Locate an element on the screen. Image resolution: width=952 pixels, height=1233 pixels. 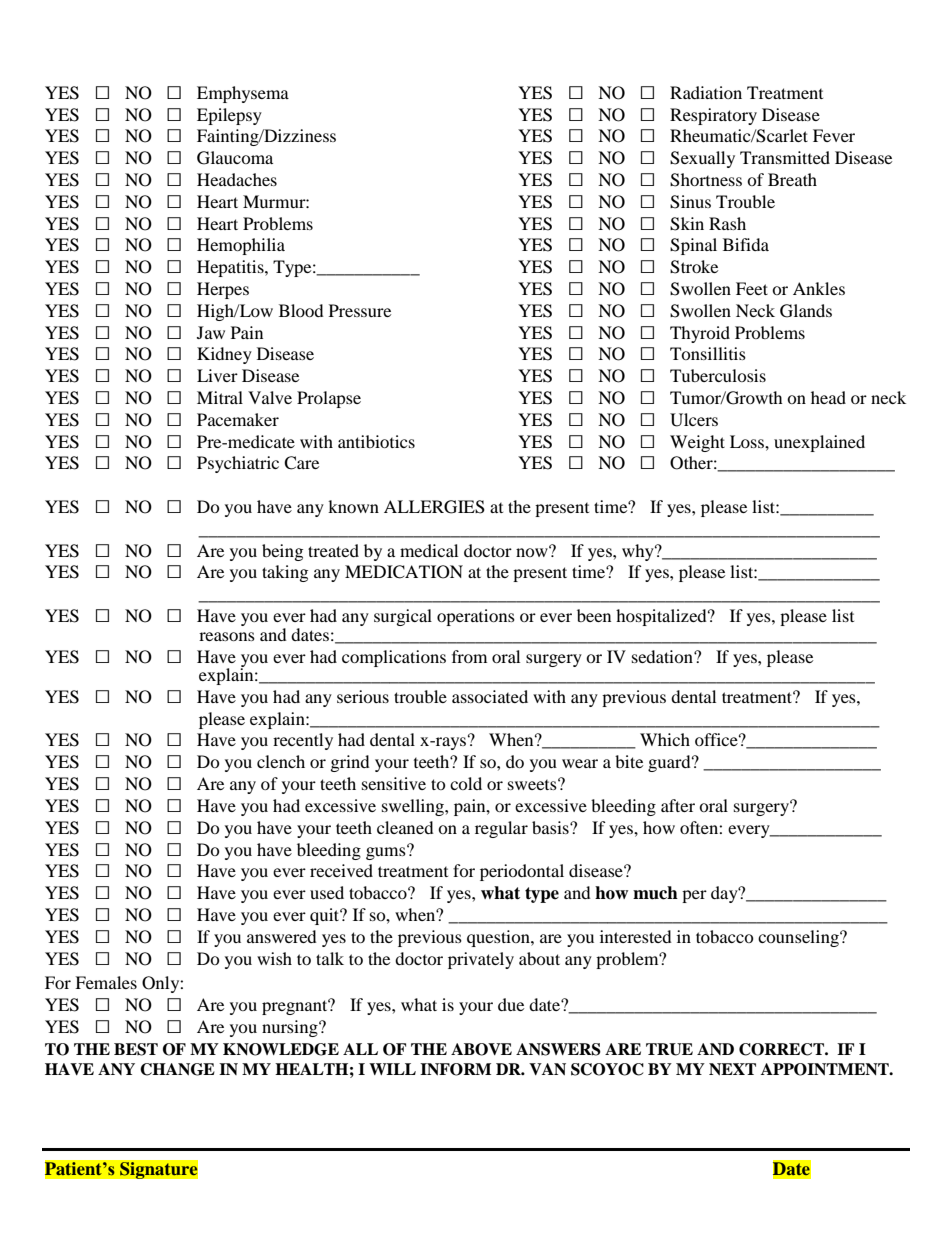
associated is located at coordinates (490, 696).
